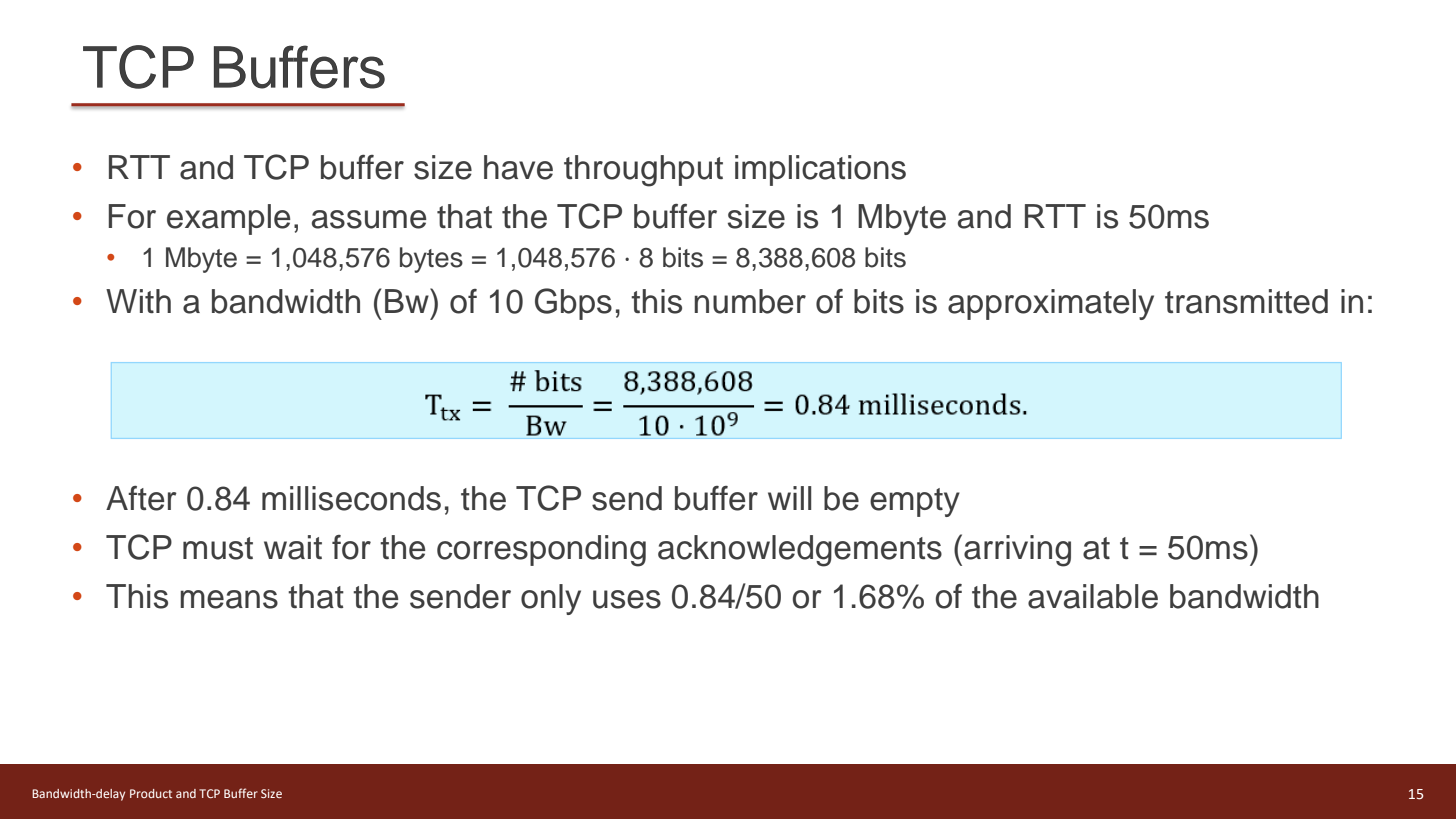  What do you see at coordinates (750, 301) in the screenshot?
I see `number` at bounding box center [750, 301].
